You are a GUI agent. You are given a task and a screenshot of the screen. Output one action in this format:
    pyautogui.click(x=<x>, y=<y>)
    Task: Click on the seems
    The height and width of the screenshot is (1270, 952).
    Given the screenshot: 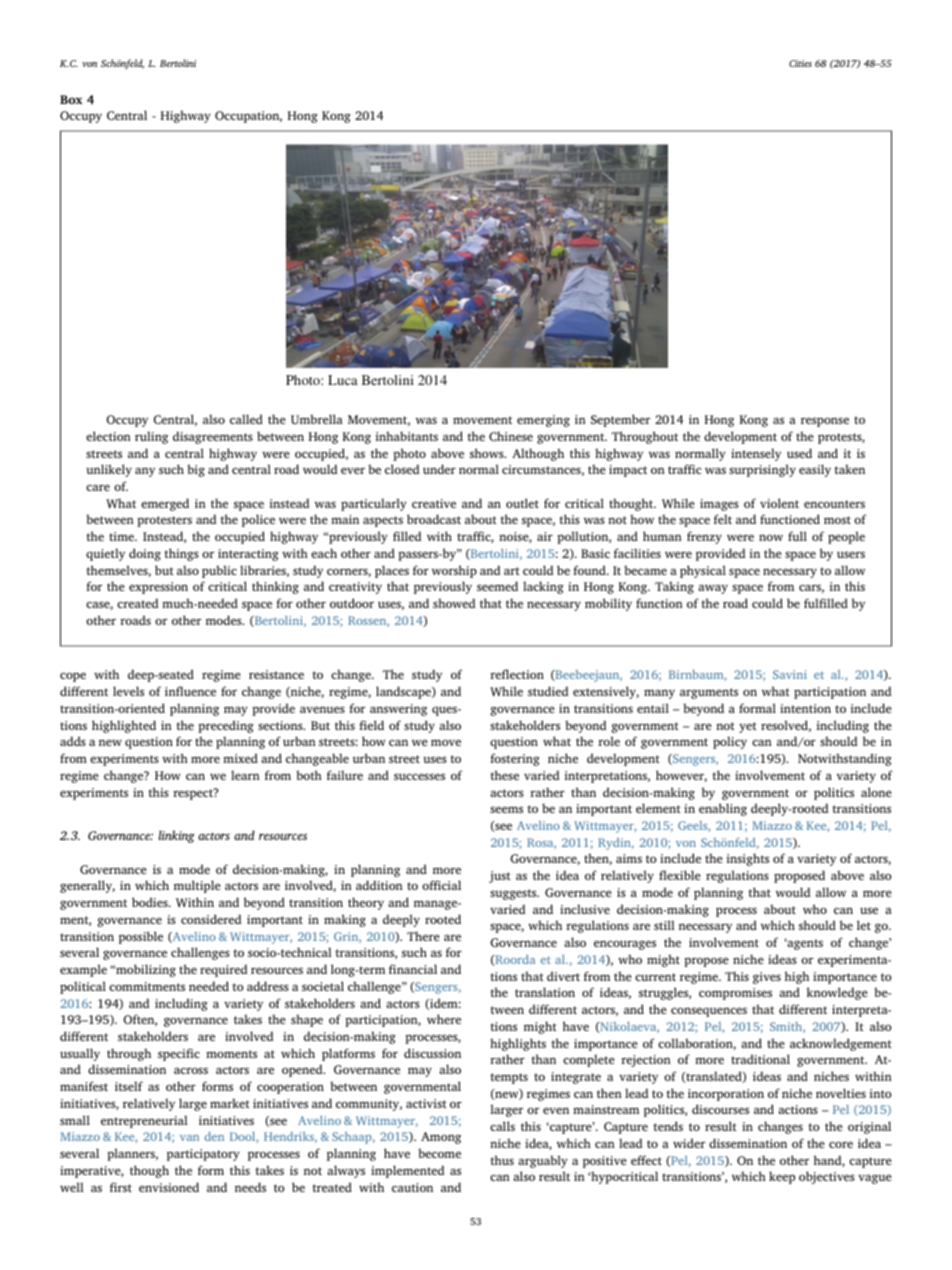 What is the action you would take?
    pyautogui.click(x=506, y=809)
